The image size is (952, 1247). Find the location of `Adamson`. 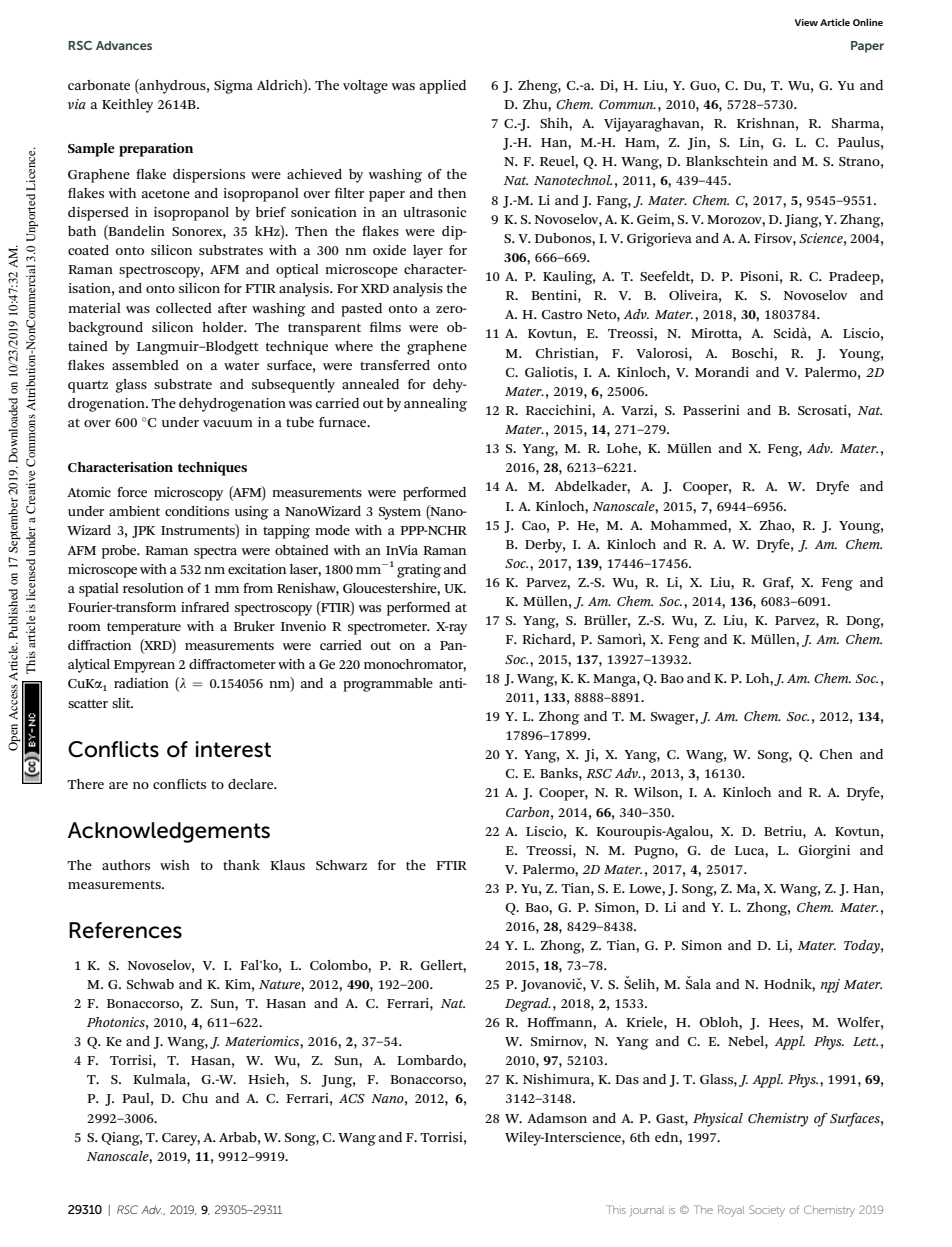

Adamson is located at coordinates (557, 1118).
